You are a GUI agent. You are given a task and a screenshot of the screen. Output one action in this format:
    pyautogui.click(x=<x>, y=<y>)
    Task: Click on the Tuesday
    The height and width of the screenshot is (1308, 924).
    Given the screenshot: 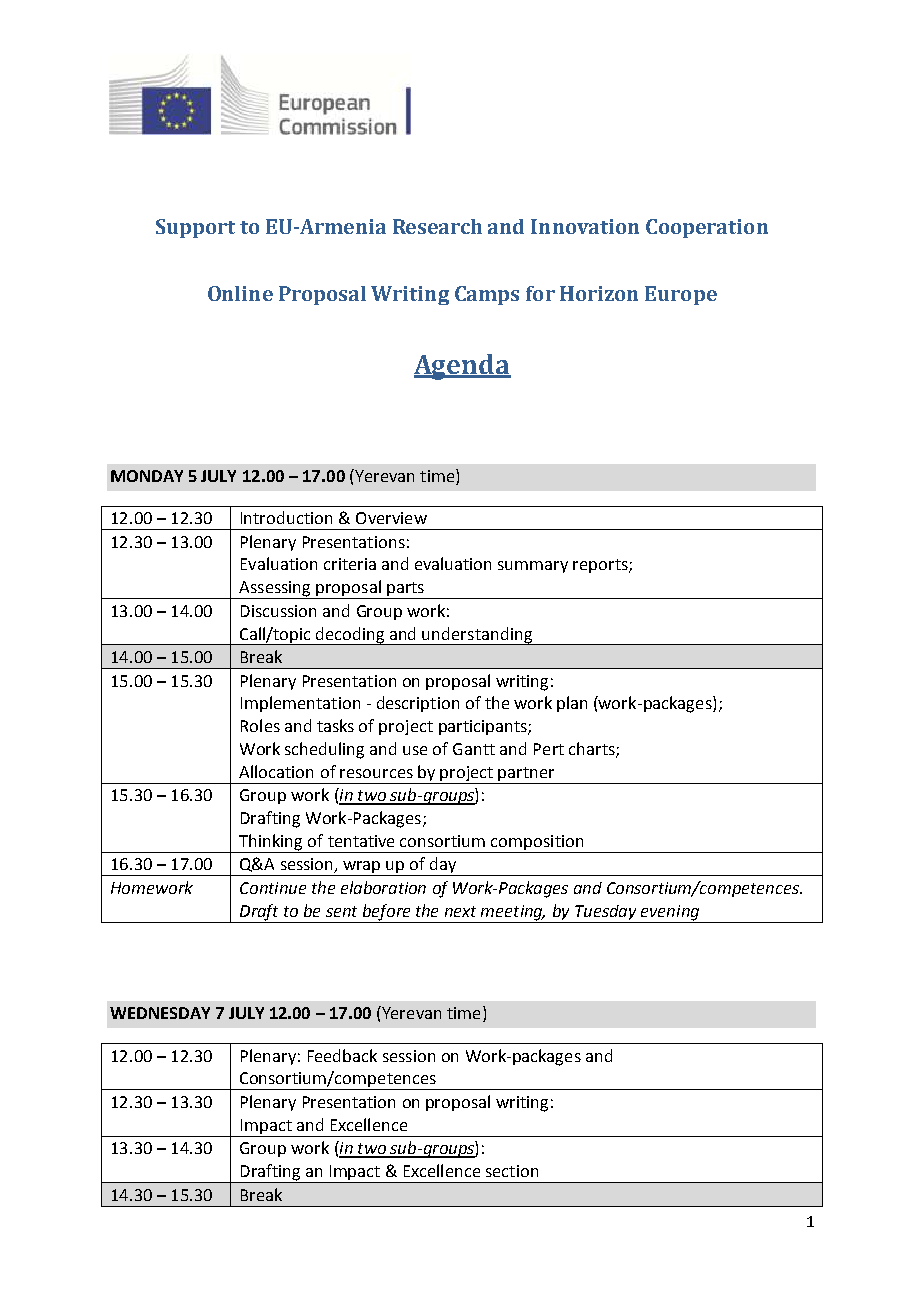 What is the action you would take?
    pyautogui.click(x=605, y=912)
